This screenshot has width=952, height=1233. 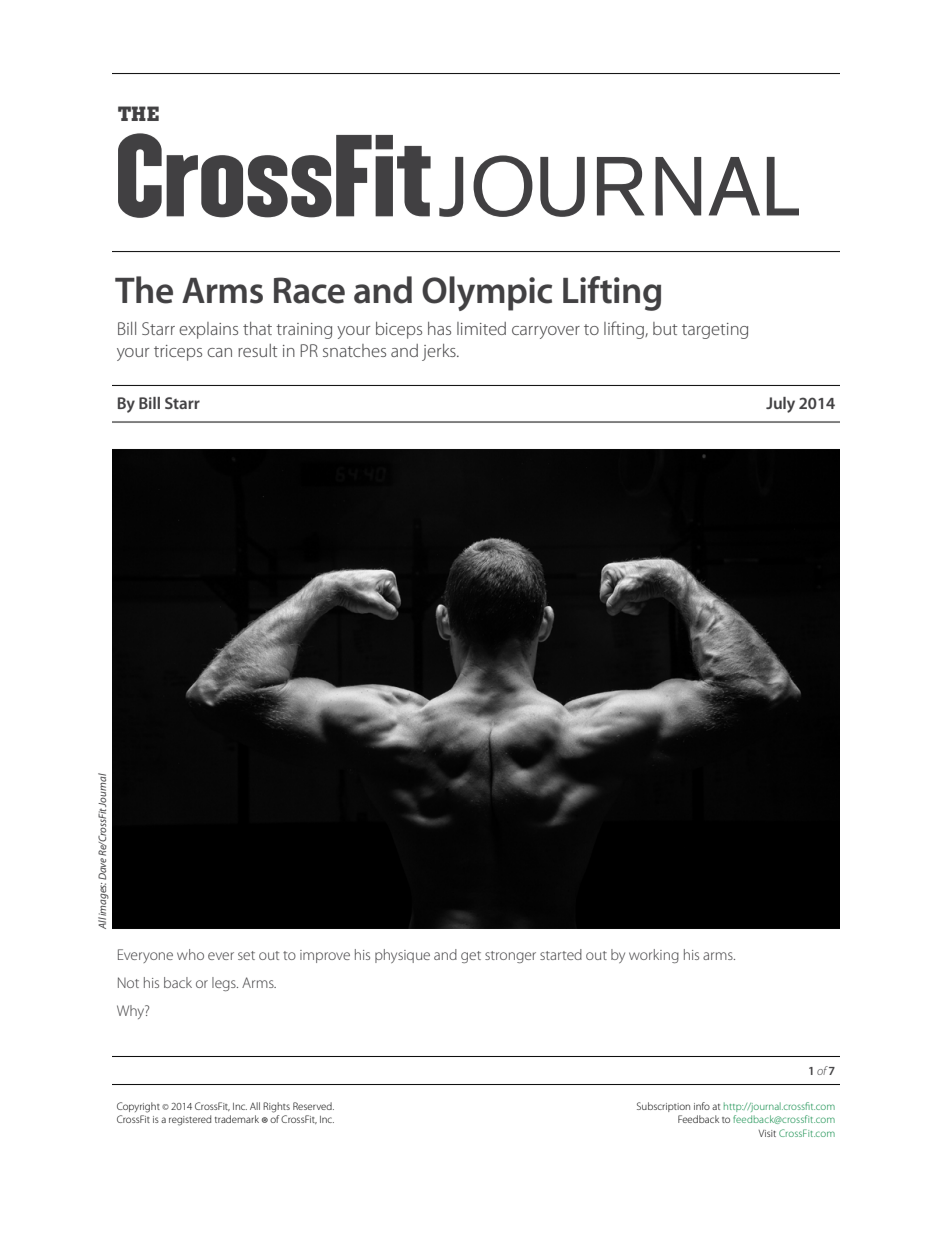 What do you see at coordinates (313, 1106) in the screenshot?
I see `Reserved` at bounding box center [313, 1106].
